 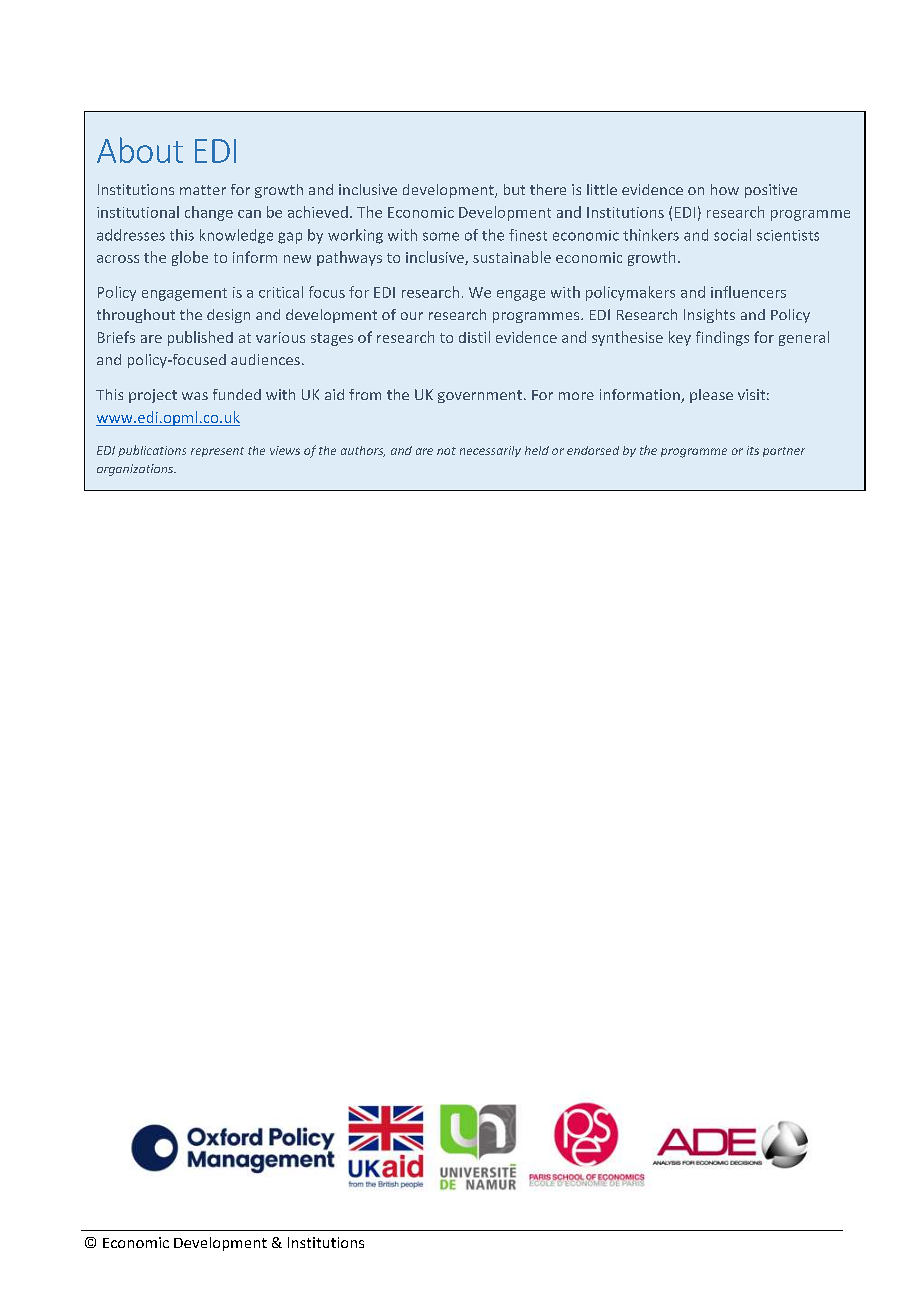 What do you see at coordinates (514, 189) in the page?
I see `but` at bounding box center [514, 189].
